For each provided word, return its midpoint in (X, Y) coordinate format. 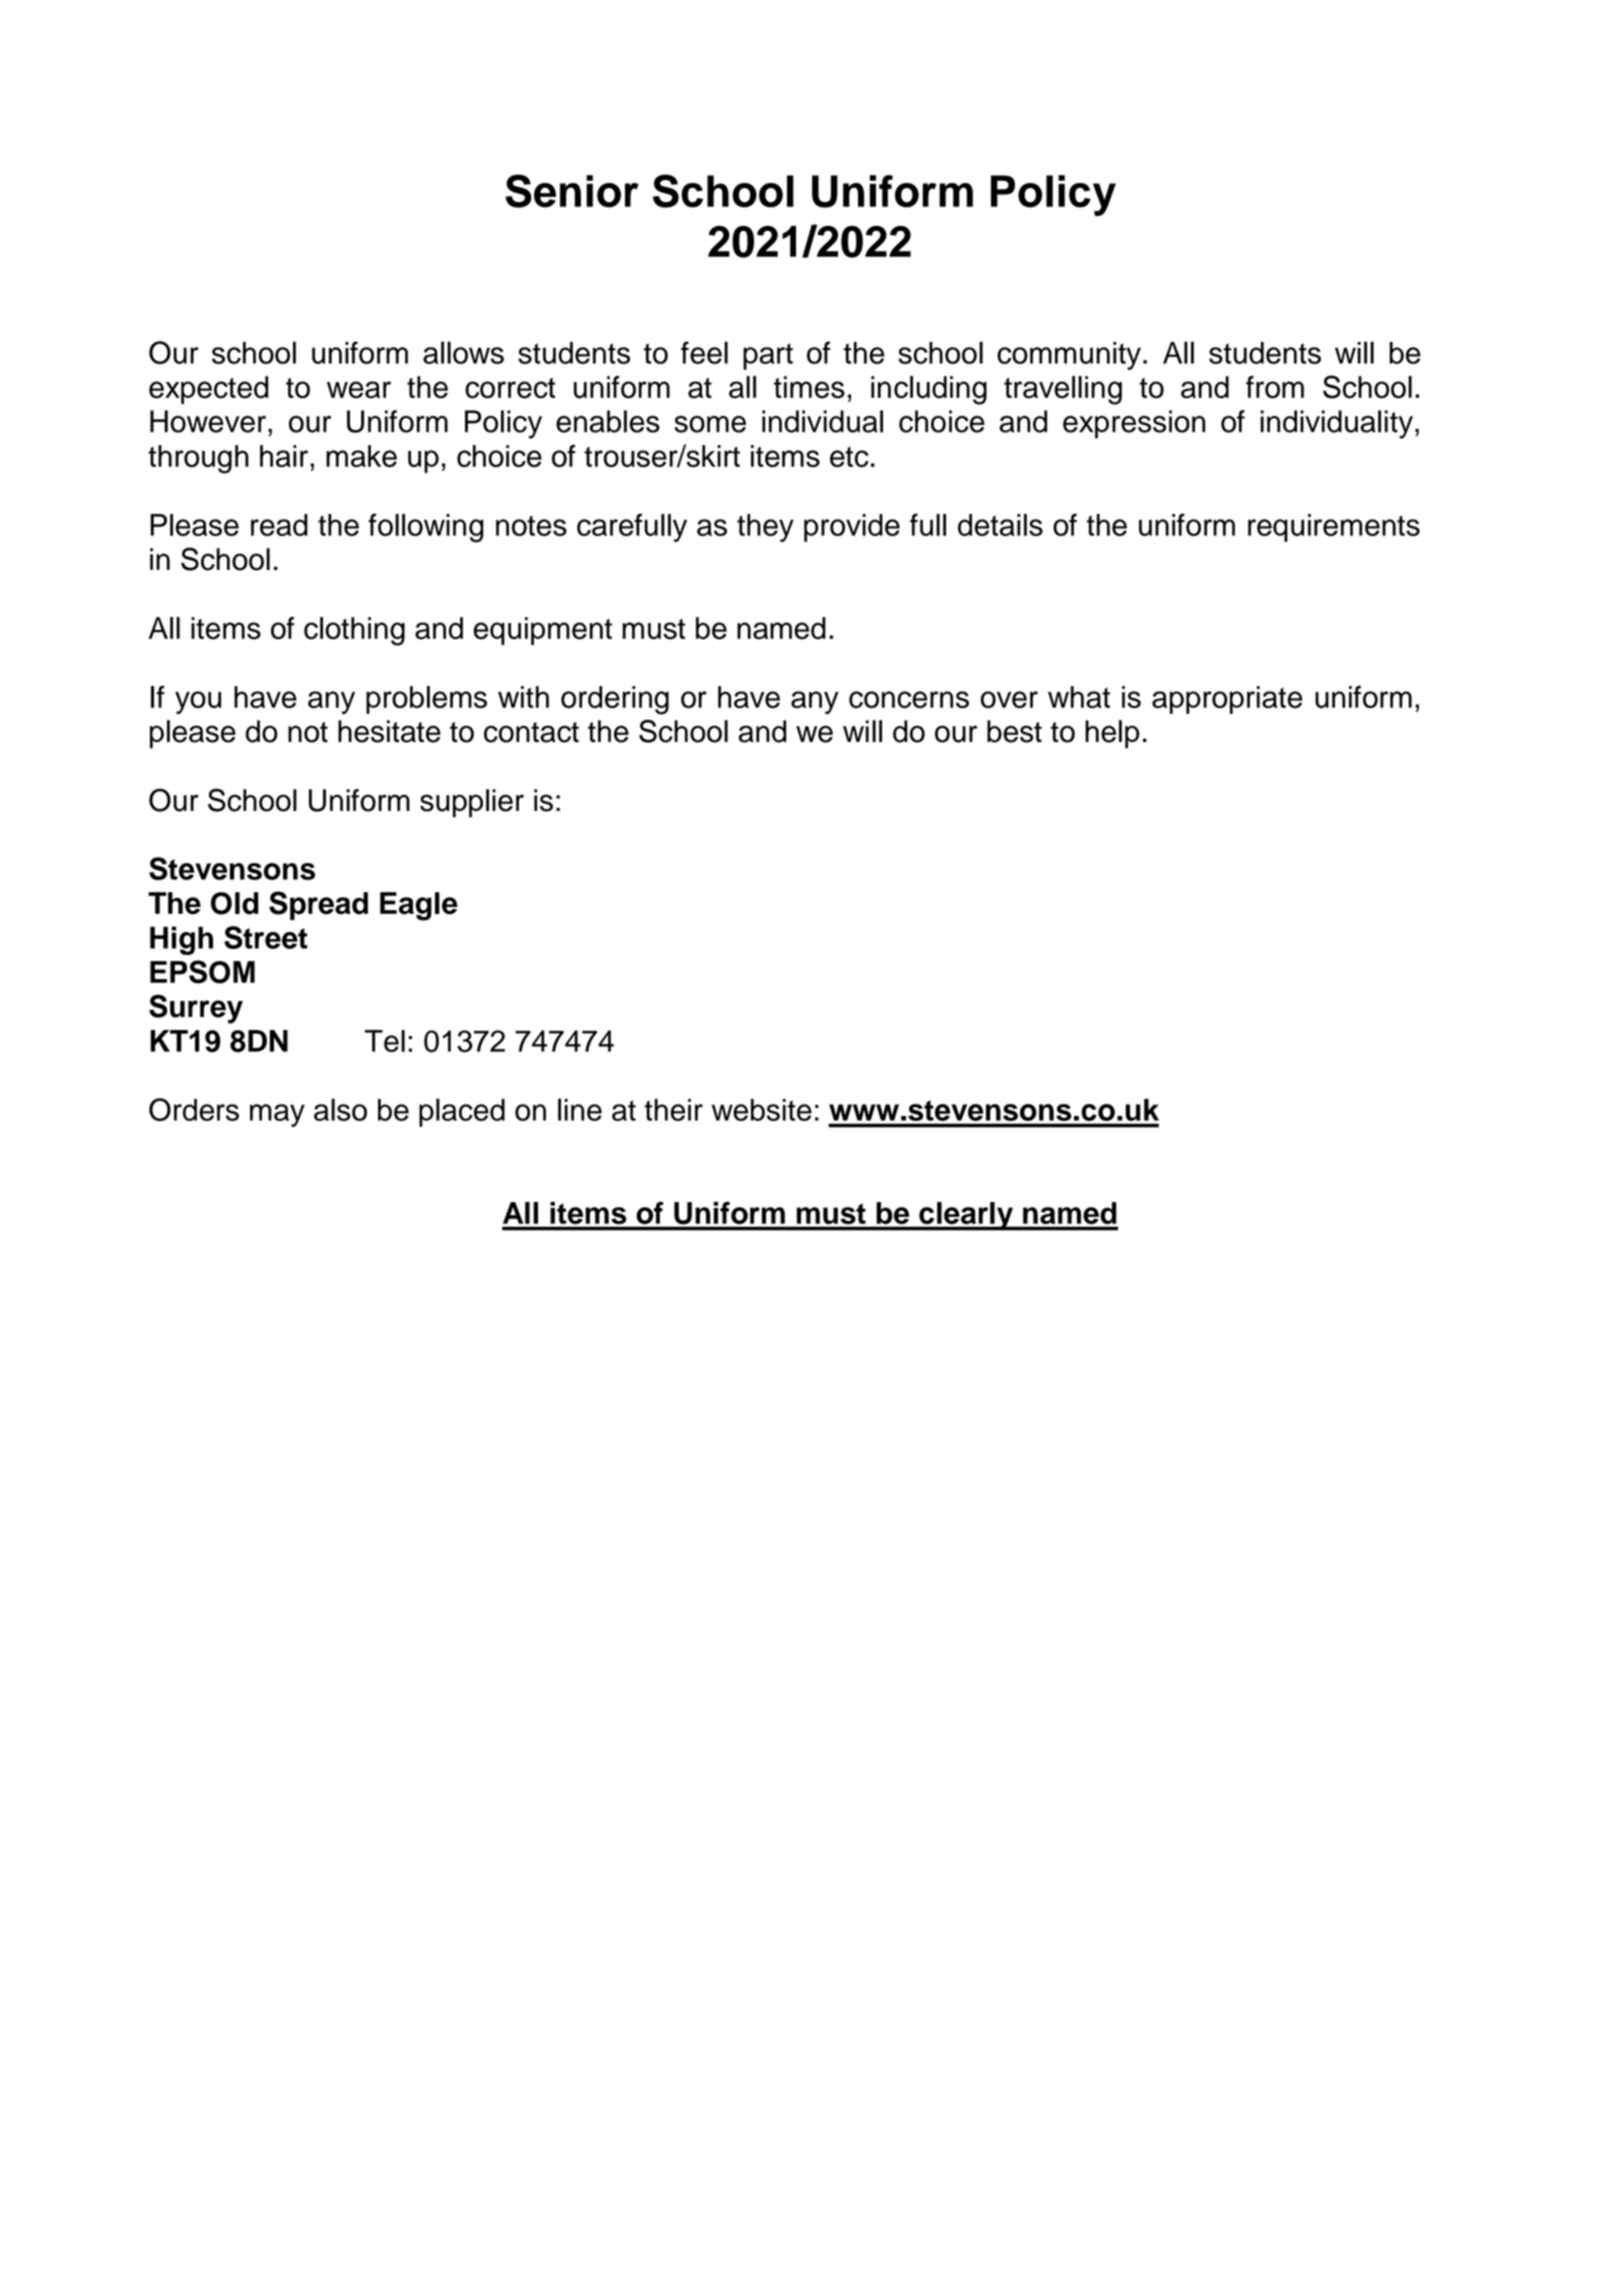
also (340, 1109)
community (1069, 356)
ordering (615, 700)
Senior (572, 191)
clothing (354, 631)
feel (704, 352)
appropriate (1227, 700)
